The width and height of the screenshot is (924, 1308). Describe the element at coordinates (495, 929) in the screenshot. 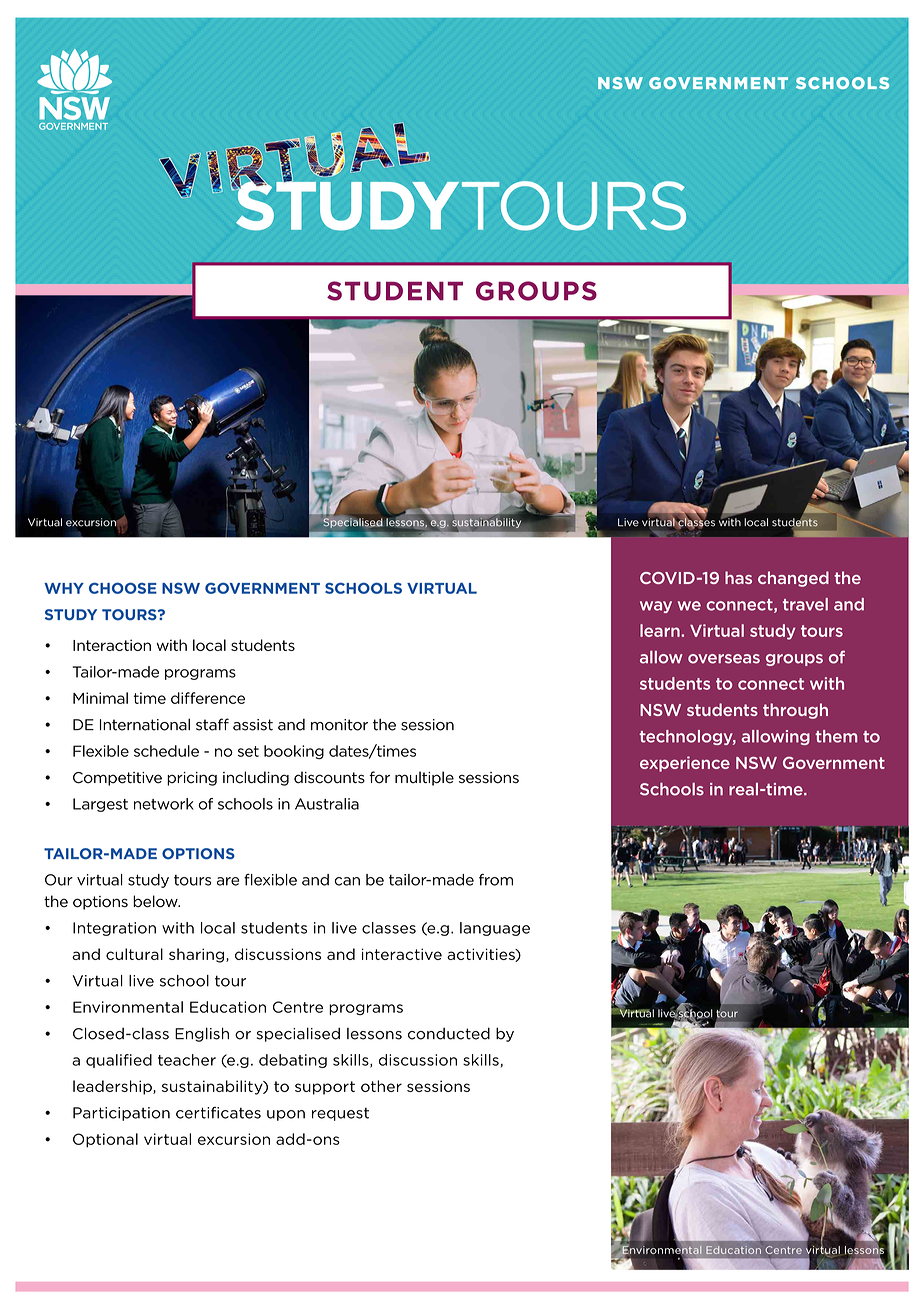

I see `language` at that location.
